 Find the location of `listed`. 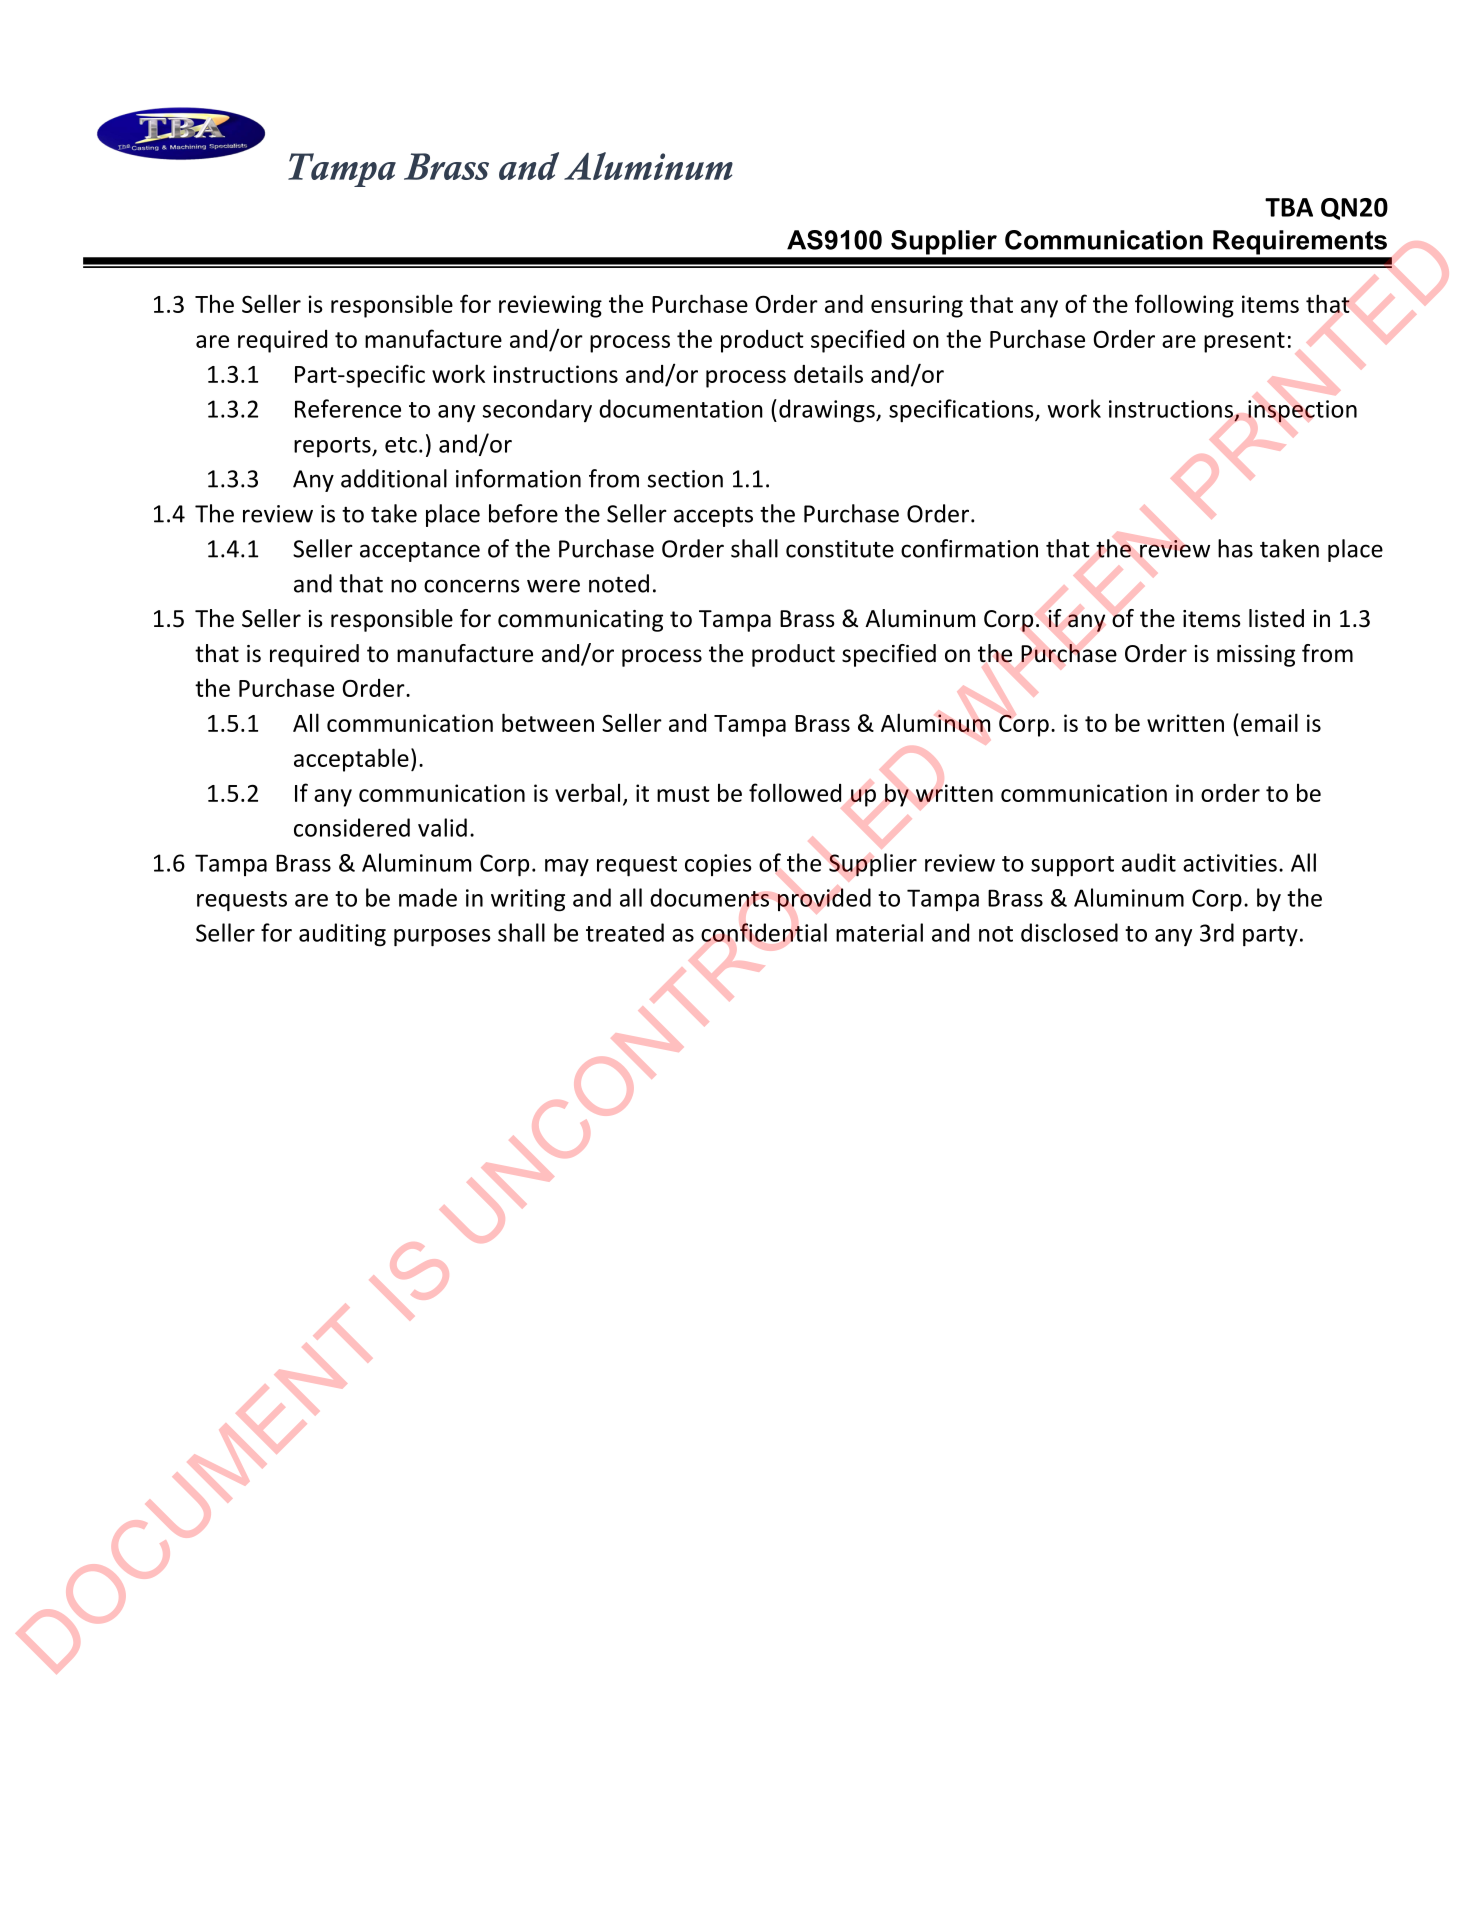

listed is located at coordinates (1276, 618).
